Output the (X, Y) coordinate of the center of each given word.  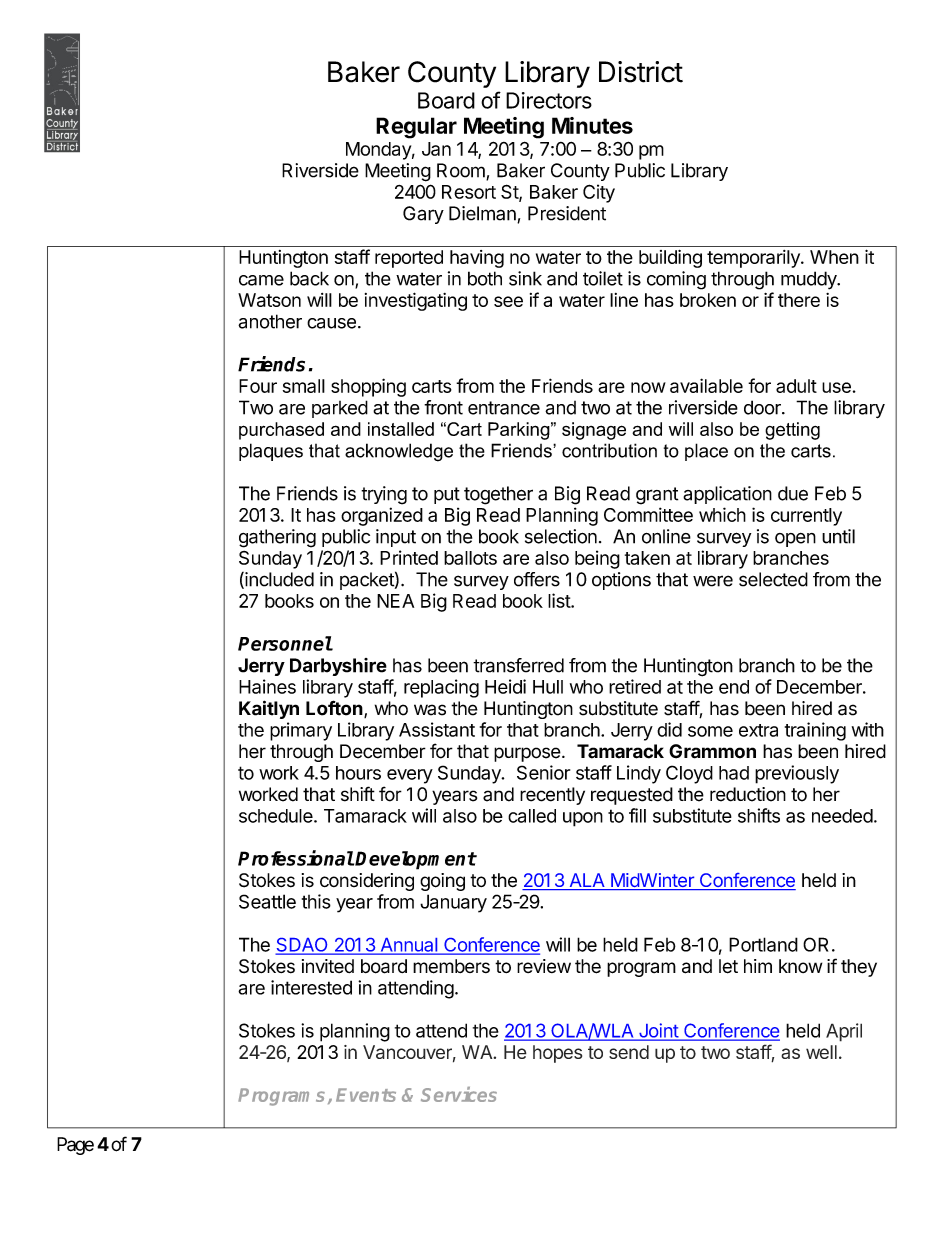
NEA (395, 601)
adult (796, 386)
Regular (416, 128)
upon (583, 819)
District (641, 72)
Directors (549, 100)
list (560, 600)
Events (366, 1095)
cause (331, 323)
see (508, 301)
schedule (277, 816)
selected (773, 579)
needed (842, 816)
